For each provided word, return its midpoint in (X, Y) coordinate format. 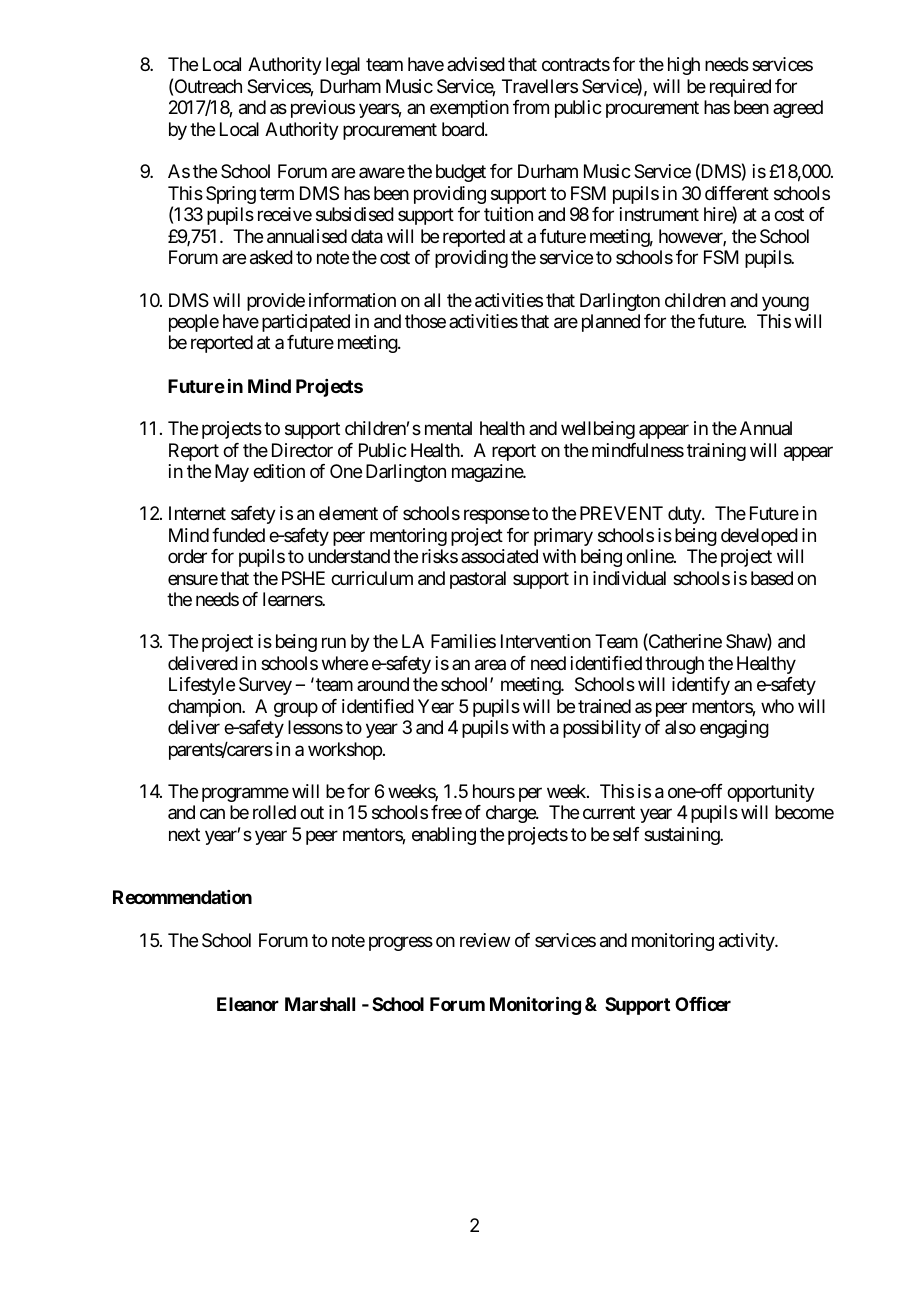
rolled (274, 812)
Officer (703, 1004)
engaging (734, 729)
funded (238, 535)
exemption (469, 109)
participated (306, 323)
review (485, 940)
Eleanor (248, 1004)
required (740, 88)
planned (611, 323)
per (530, 794)
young (785, 303)
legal (343, 66)
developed (759, 537)
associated (499, 556)
